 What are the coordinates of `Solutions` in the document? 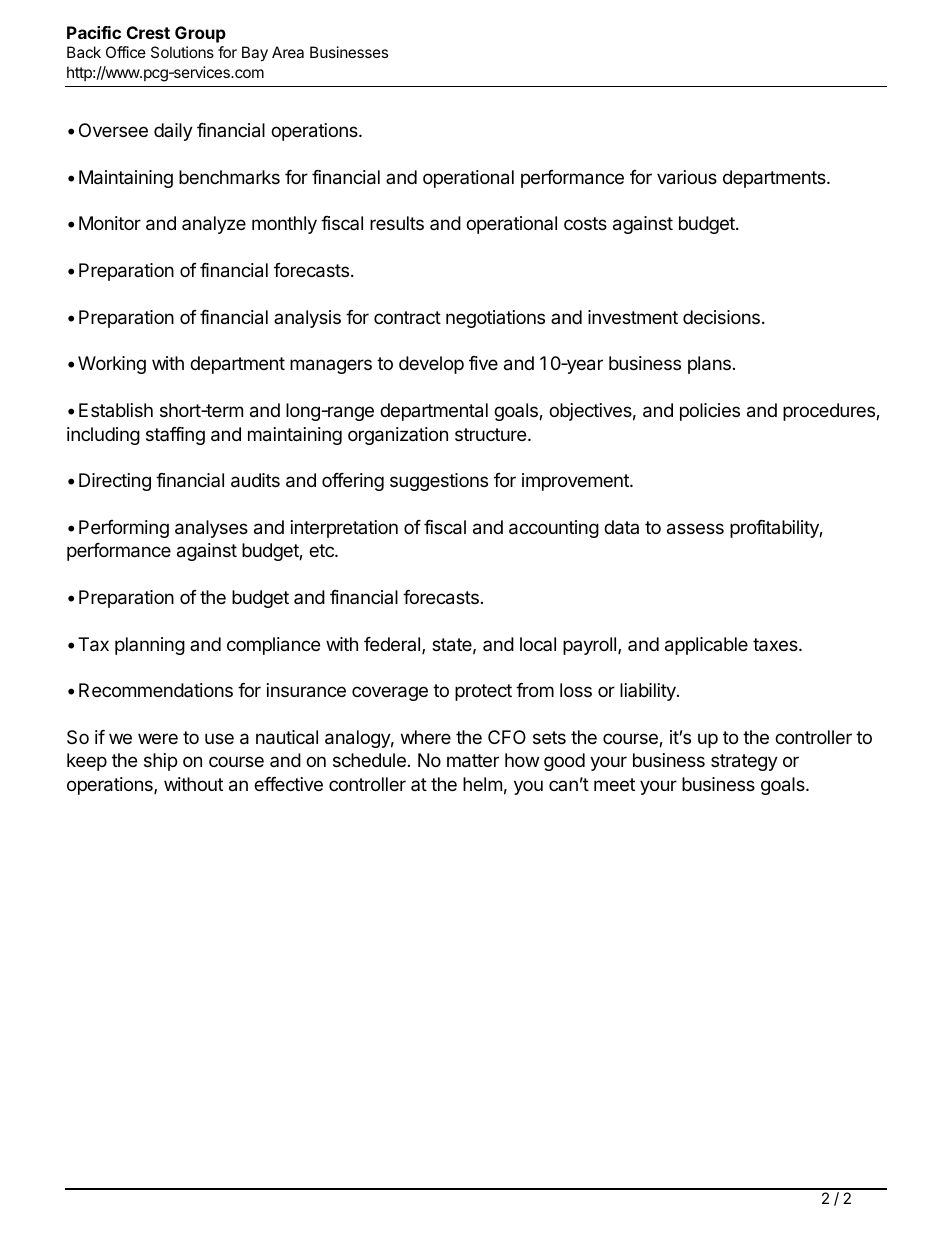 It's located at (182, 52).
